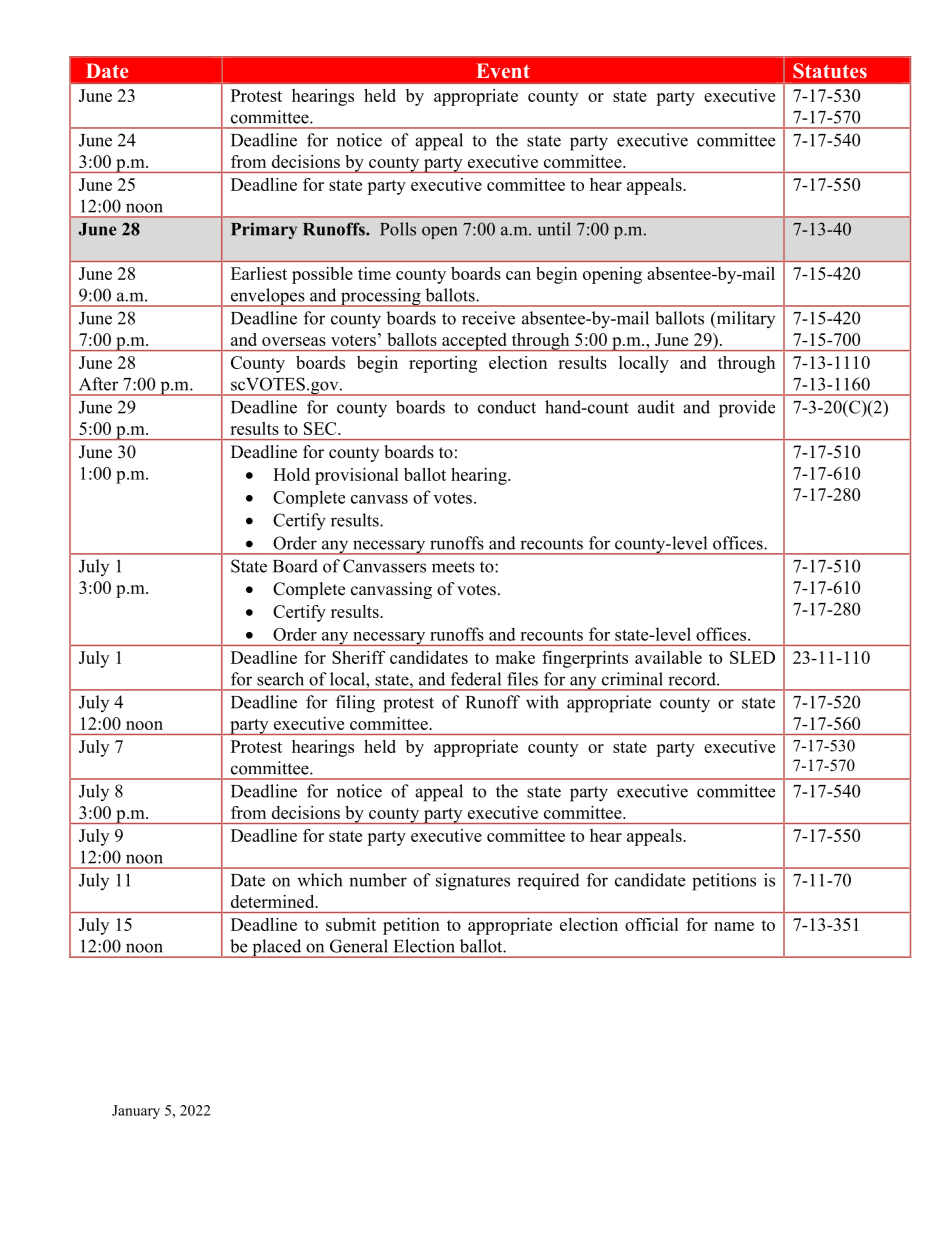  I want to click on signatures, so click(473, 882).
